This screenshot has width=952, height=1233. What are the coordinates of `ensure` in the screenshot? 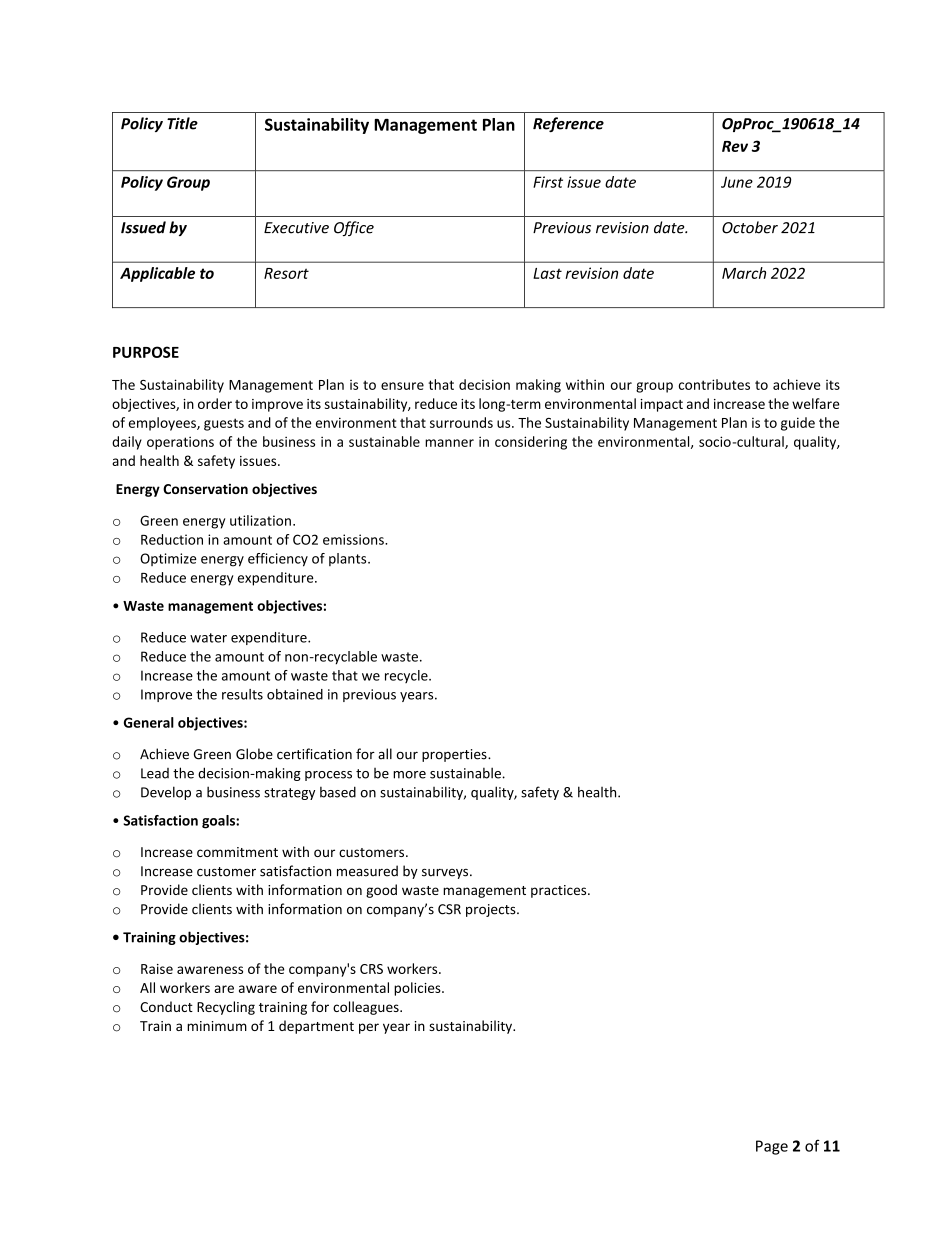 It's located at (402, 386).
